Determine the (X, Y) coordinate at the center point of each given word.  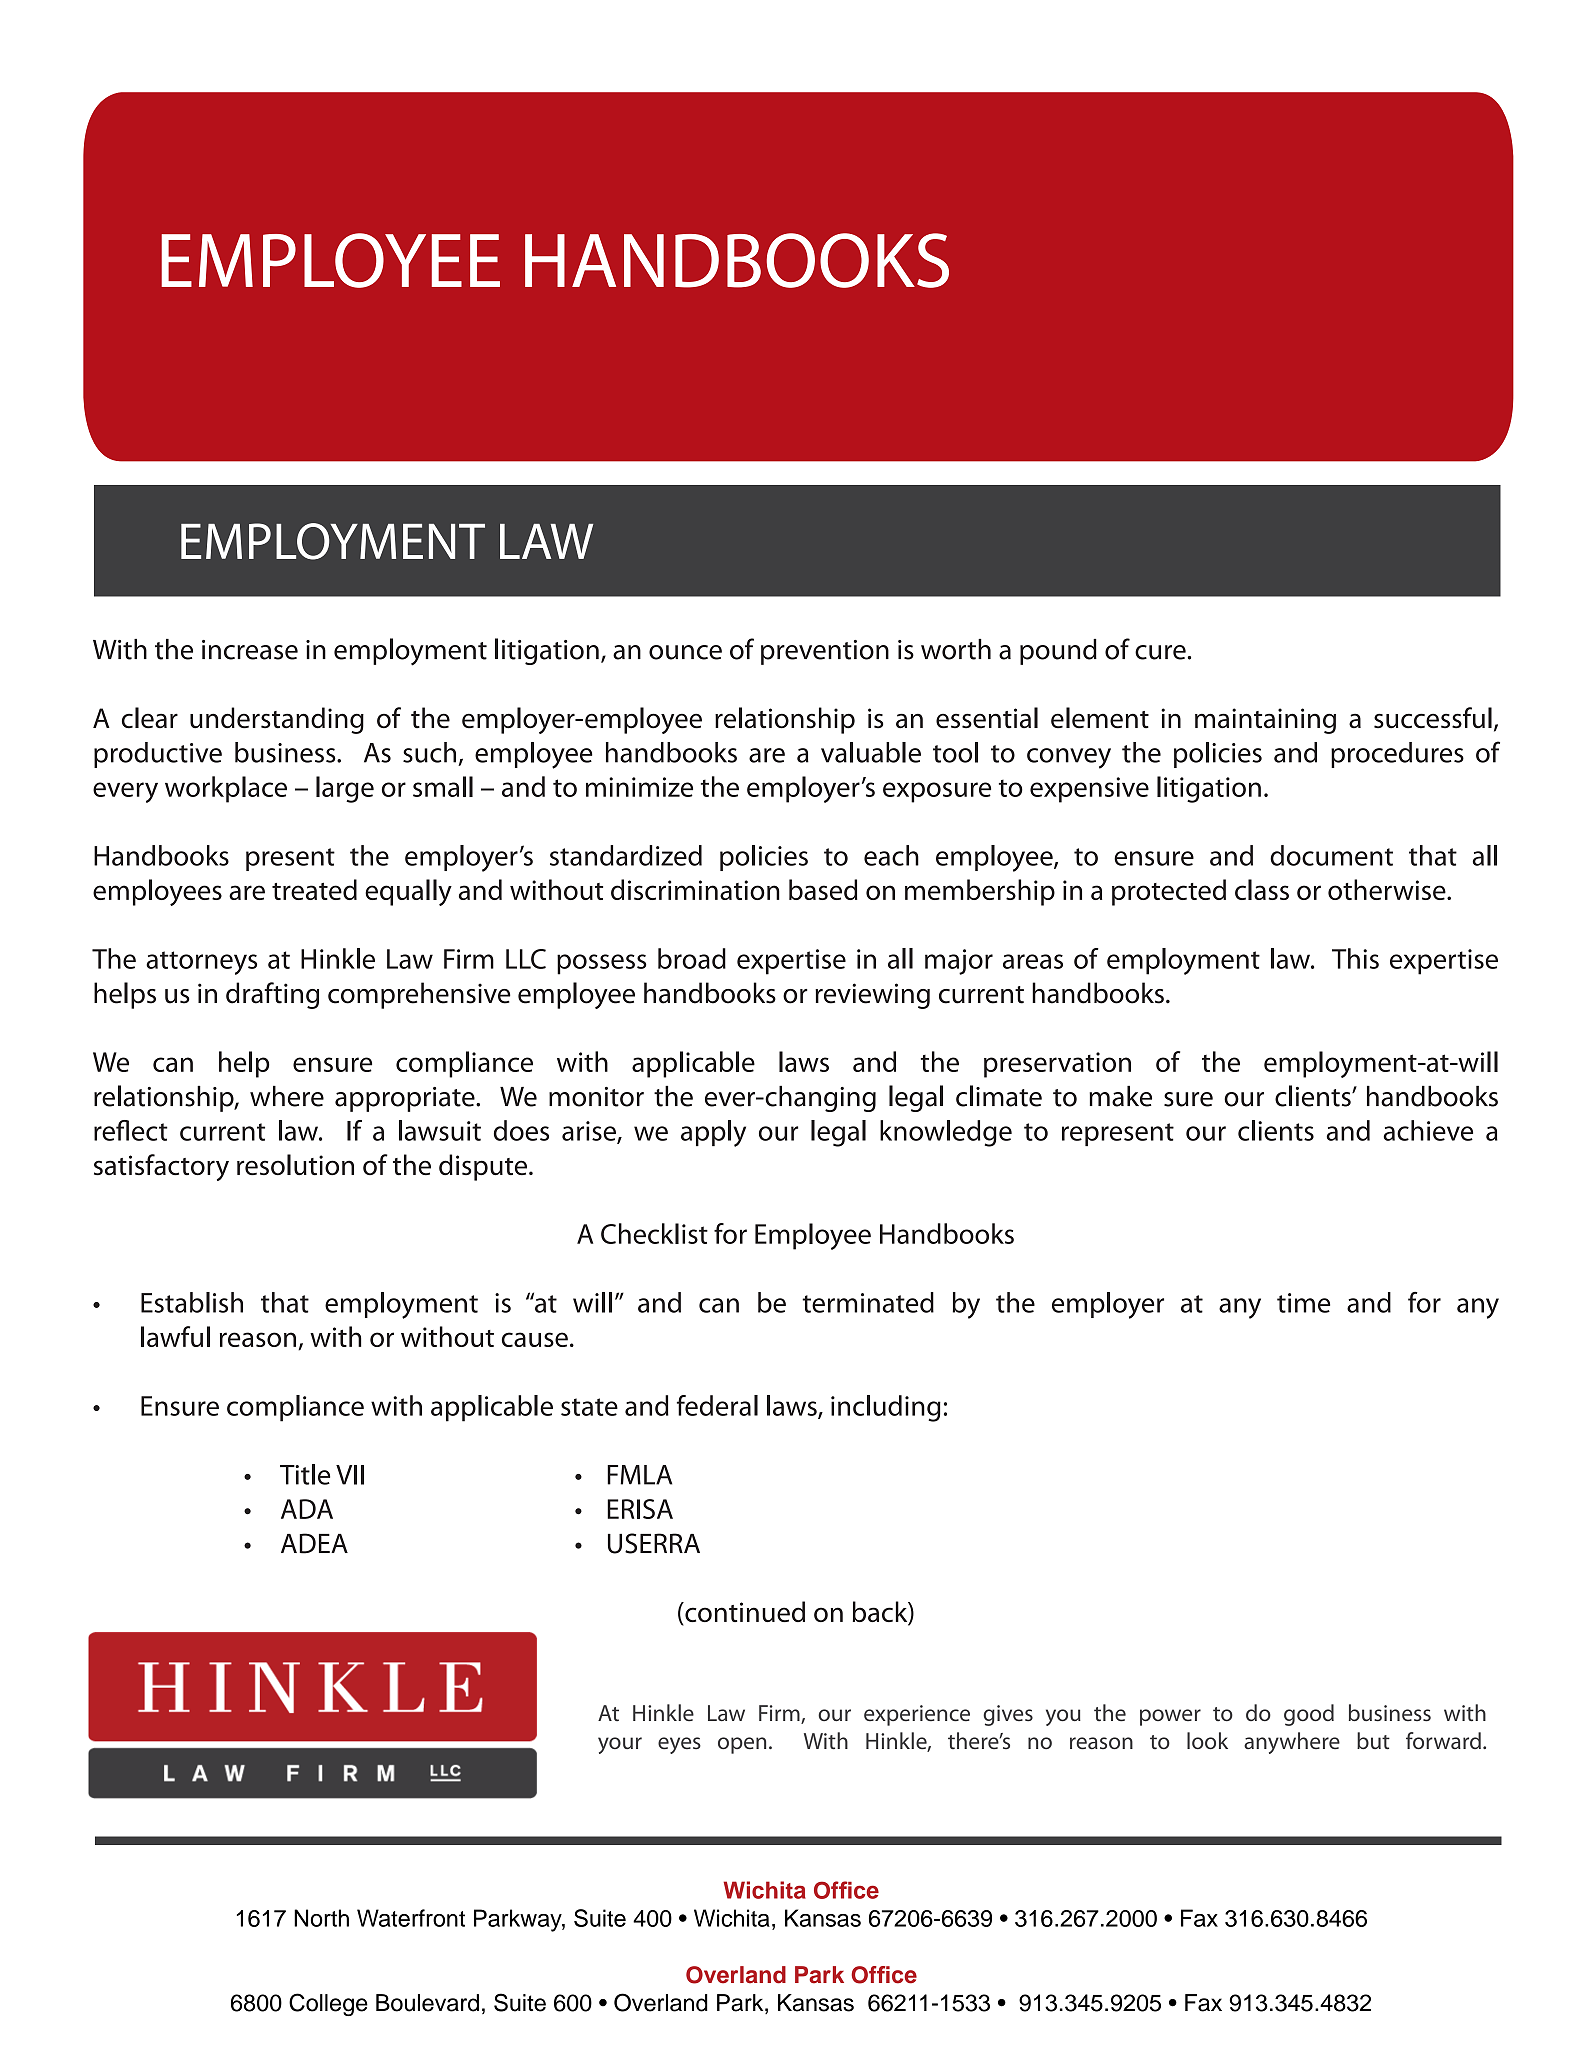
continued (744, 1613)
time (1303, 1303)
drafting (272, 995)
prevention (825, 652)
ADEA (314, 1543)
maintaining (1265, 721)
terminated (868, 1302)
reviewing (872, 996)
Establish (192, 1302)
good (1309, 1715)
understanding (277, 720)
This (1355, 958)
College (328, 2004)
